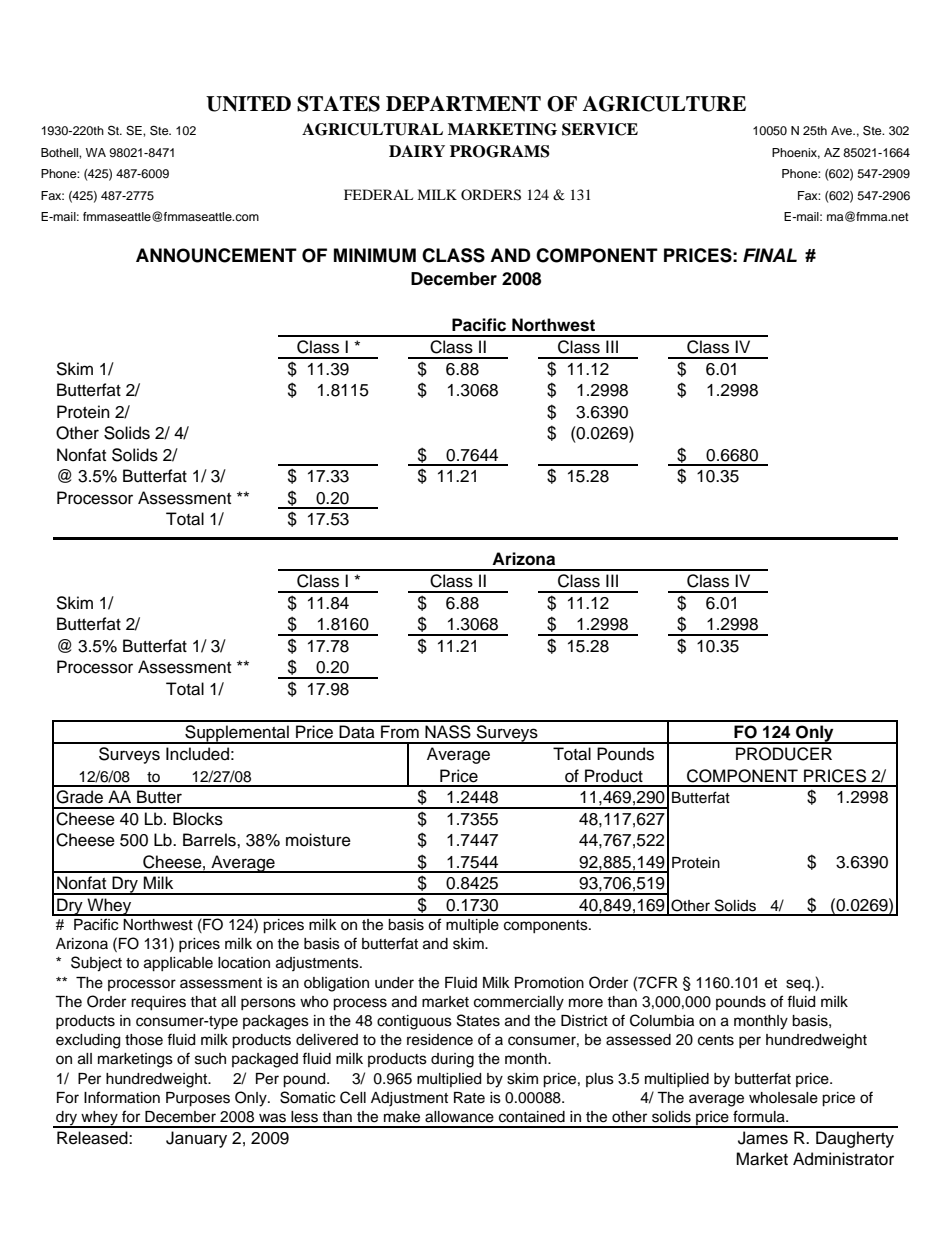 This screenshot has height=1233, width=952. I want to click on PRODUCER, so click(784, 754).
